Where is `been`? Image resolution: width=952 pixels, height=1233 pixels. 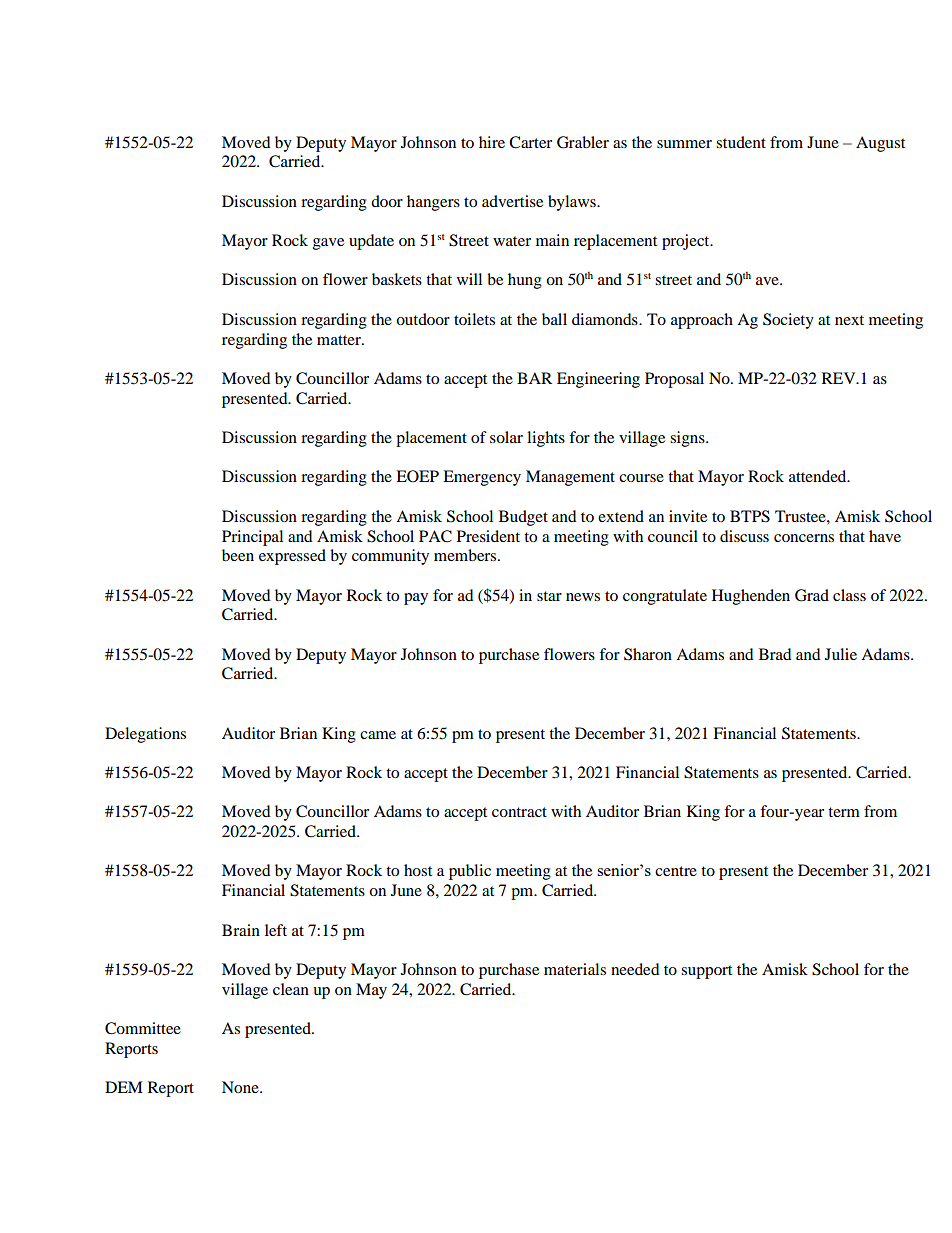
been is located at coordinates (238, 555).
